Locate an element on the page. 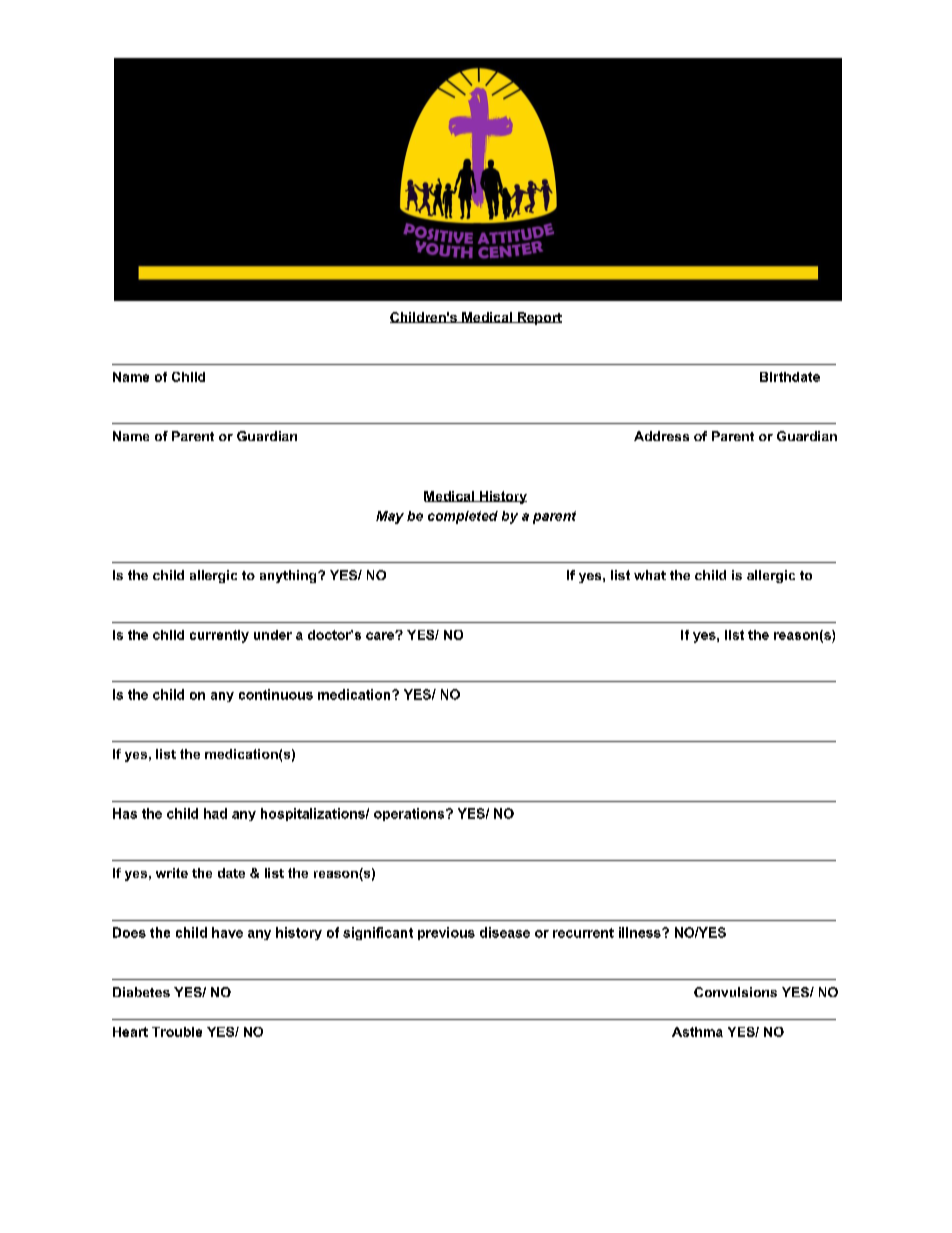  care is located at coordinates (381, 636).
